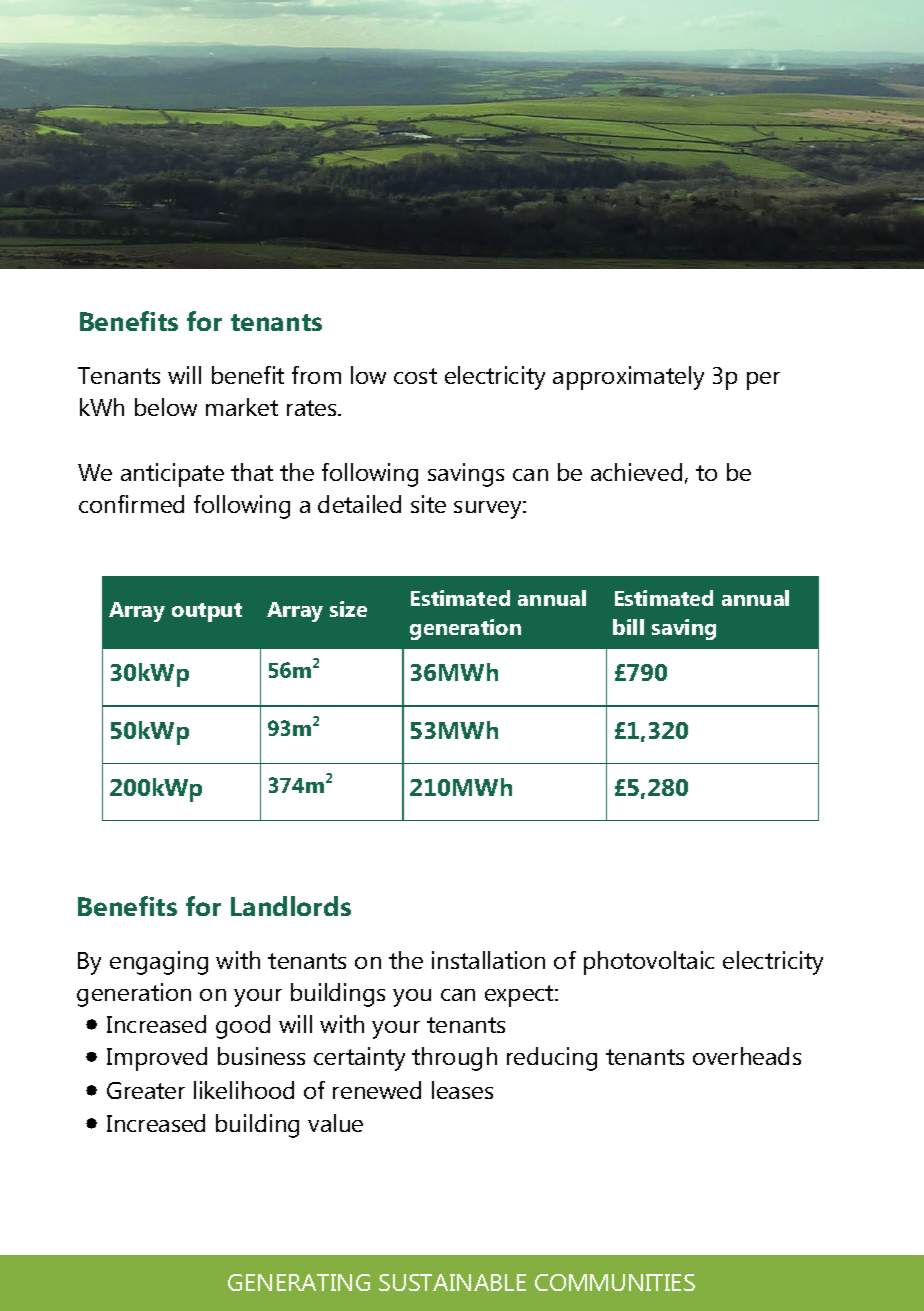 Image resolution: width=924 pixels, height=1311 pixels. What do you see at coordinates (415, 376) in the page?
I see `cost` at bounding box center [415, 376].
